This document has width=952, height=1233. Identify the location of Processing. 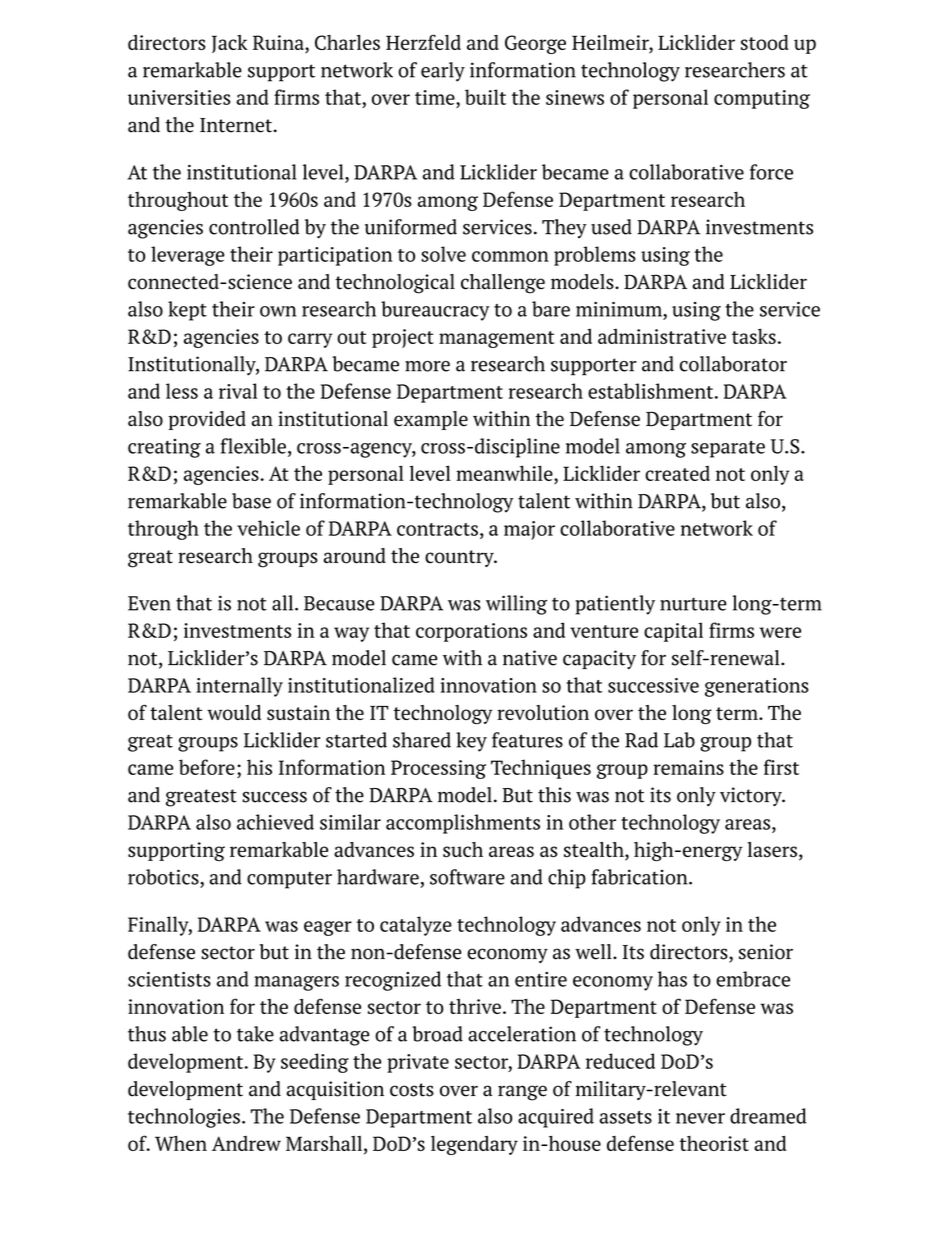
(438, 769).
